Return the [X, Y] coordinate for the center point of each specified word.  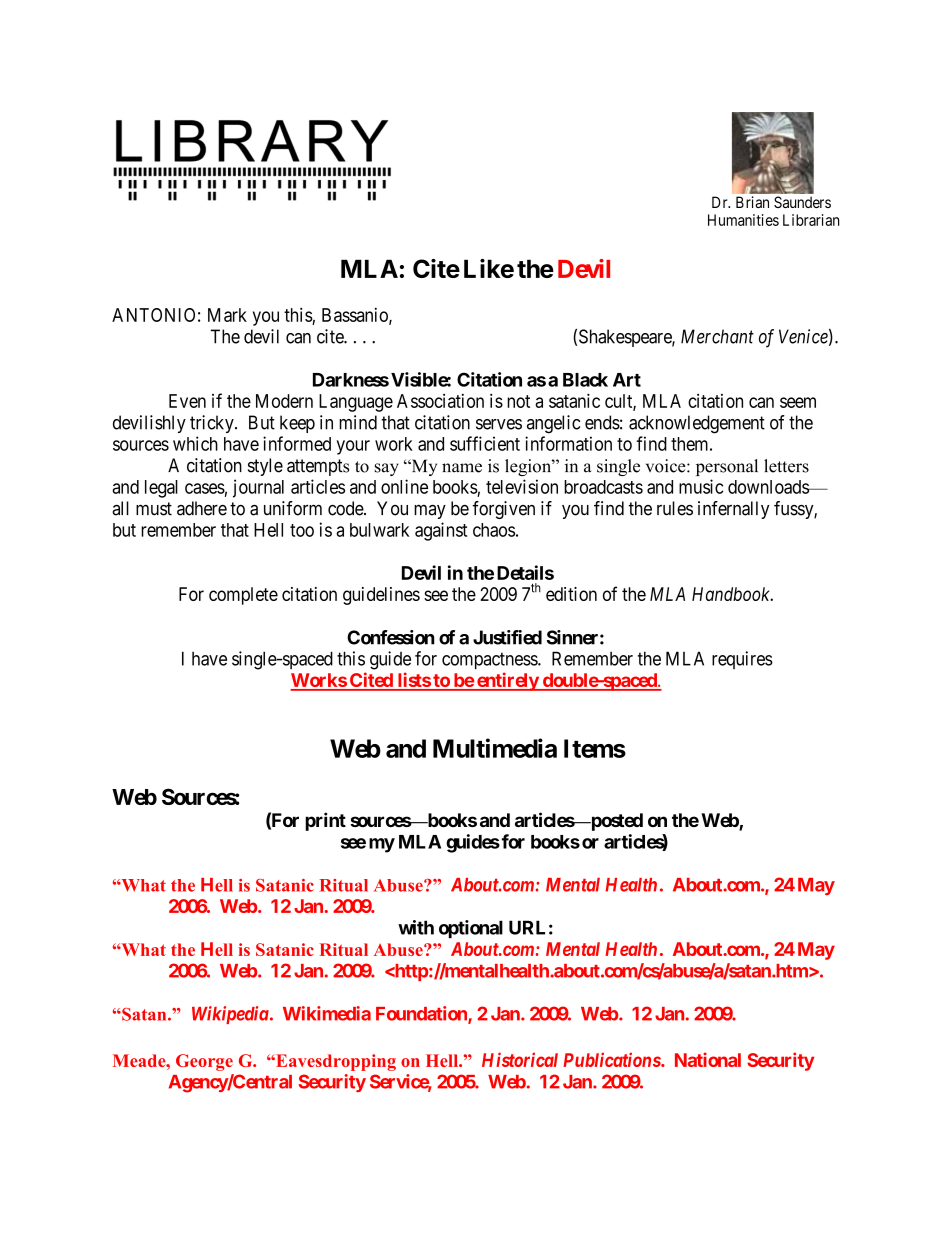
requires [742, 660]
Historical [520, 1059]
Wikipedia [230, 1015]
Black [585, 380]
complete [243, 596]
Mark [227, 315]
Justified [507, 637]
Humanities [743, 220]
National [708, 1059]
